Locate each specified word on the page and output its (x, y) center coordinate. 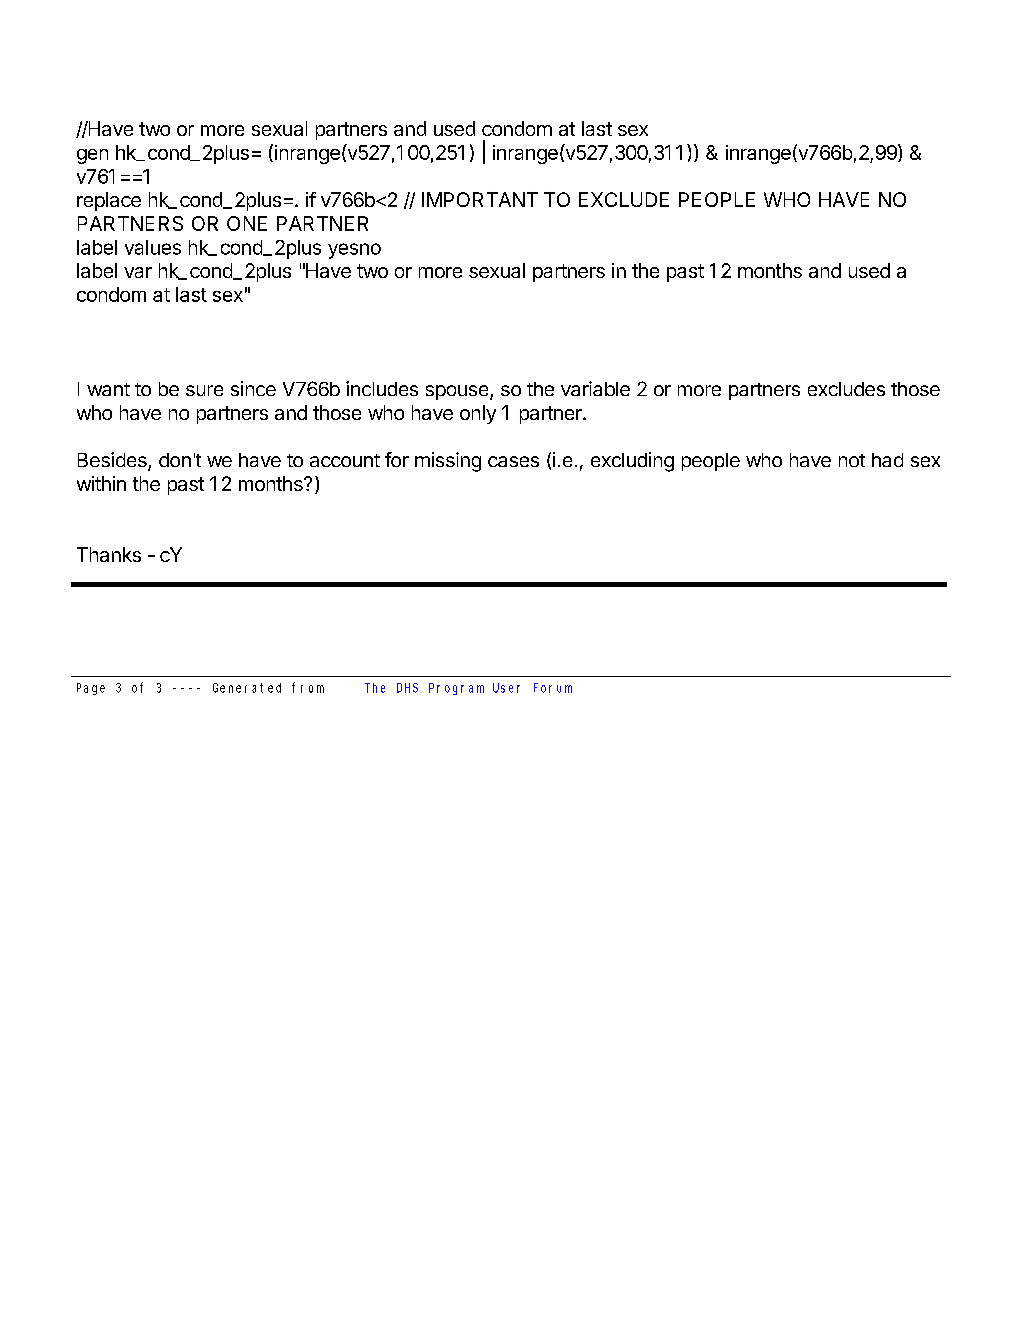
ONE (247, 223)
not (852, 460)
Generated (247, 688)
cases (513, 461)
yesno (354, 251)
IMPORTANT (480, 199)
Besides (113, 461)
